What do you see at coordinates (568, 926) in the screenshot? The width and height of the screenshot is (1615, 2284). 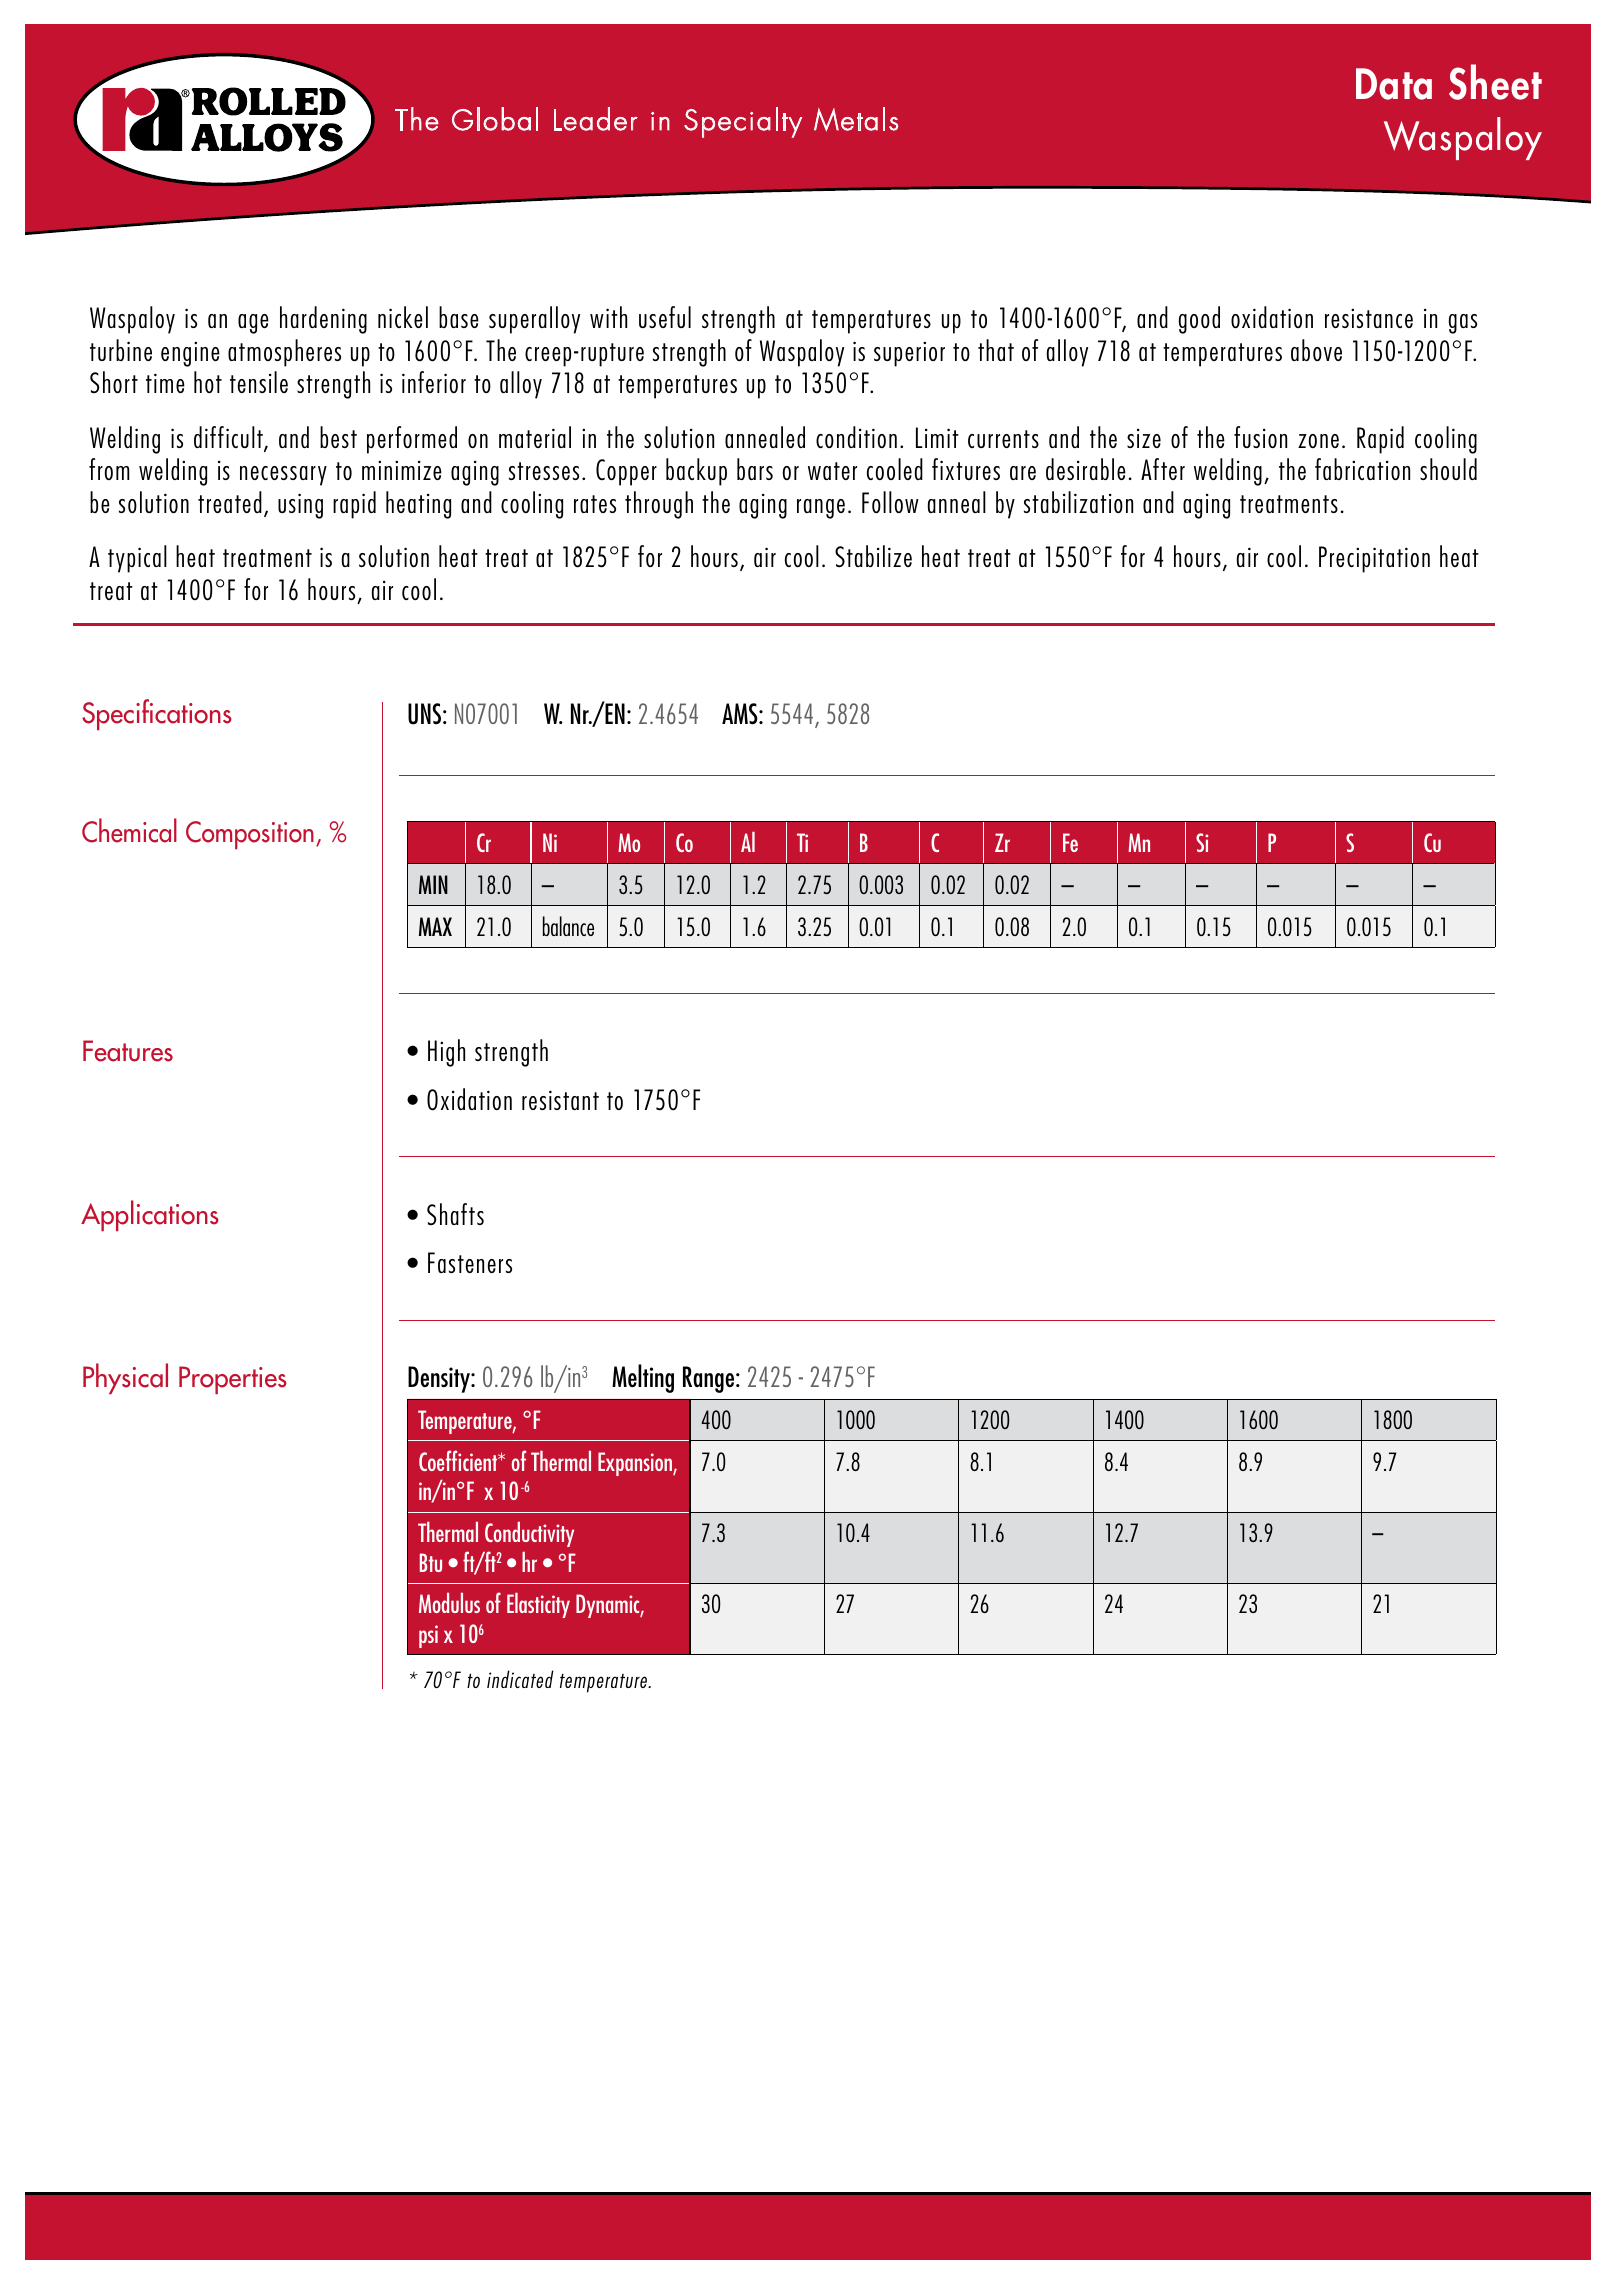 I see `balance` at bounding box center [568, 926].
